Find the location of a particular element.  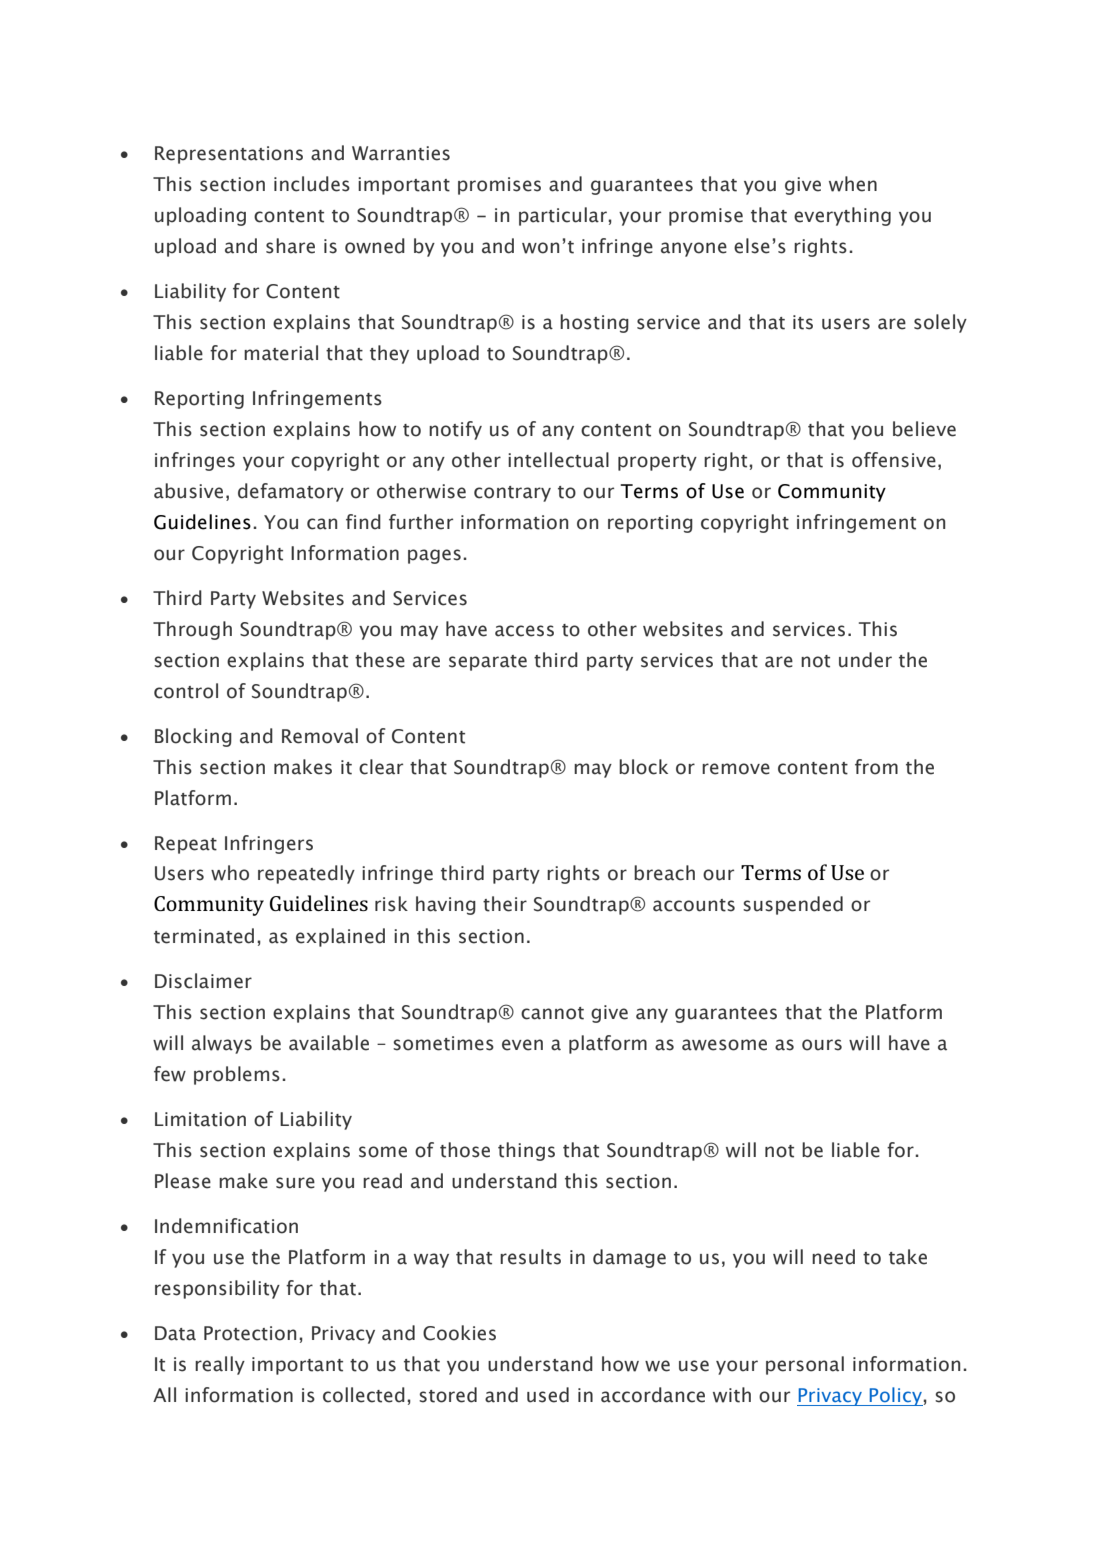

from is located at coordinates (876, 767).
